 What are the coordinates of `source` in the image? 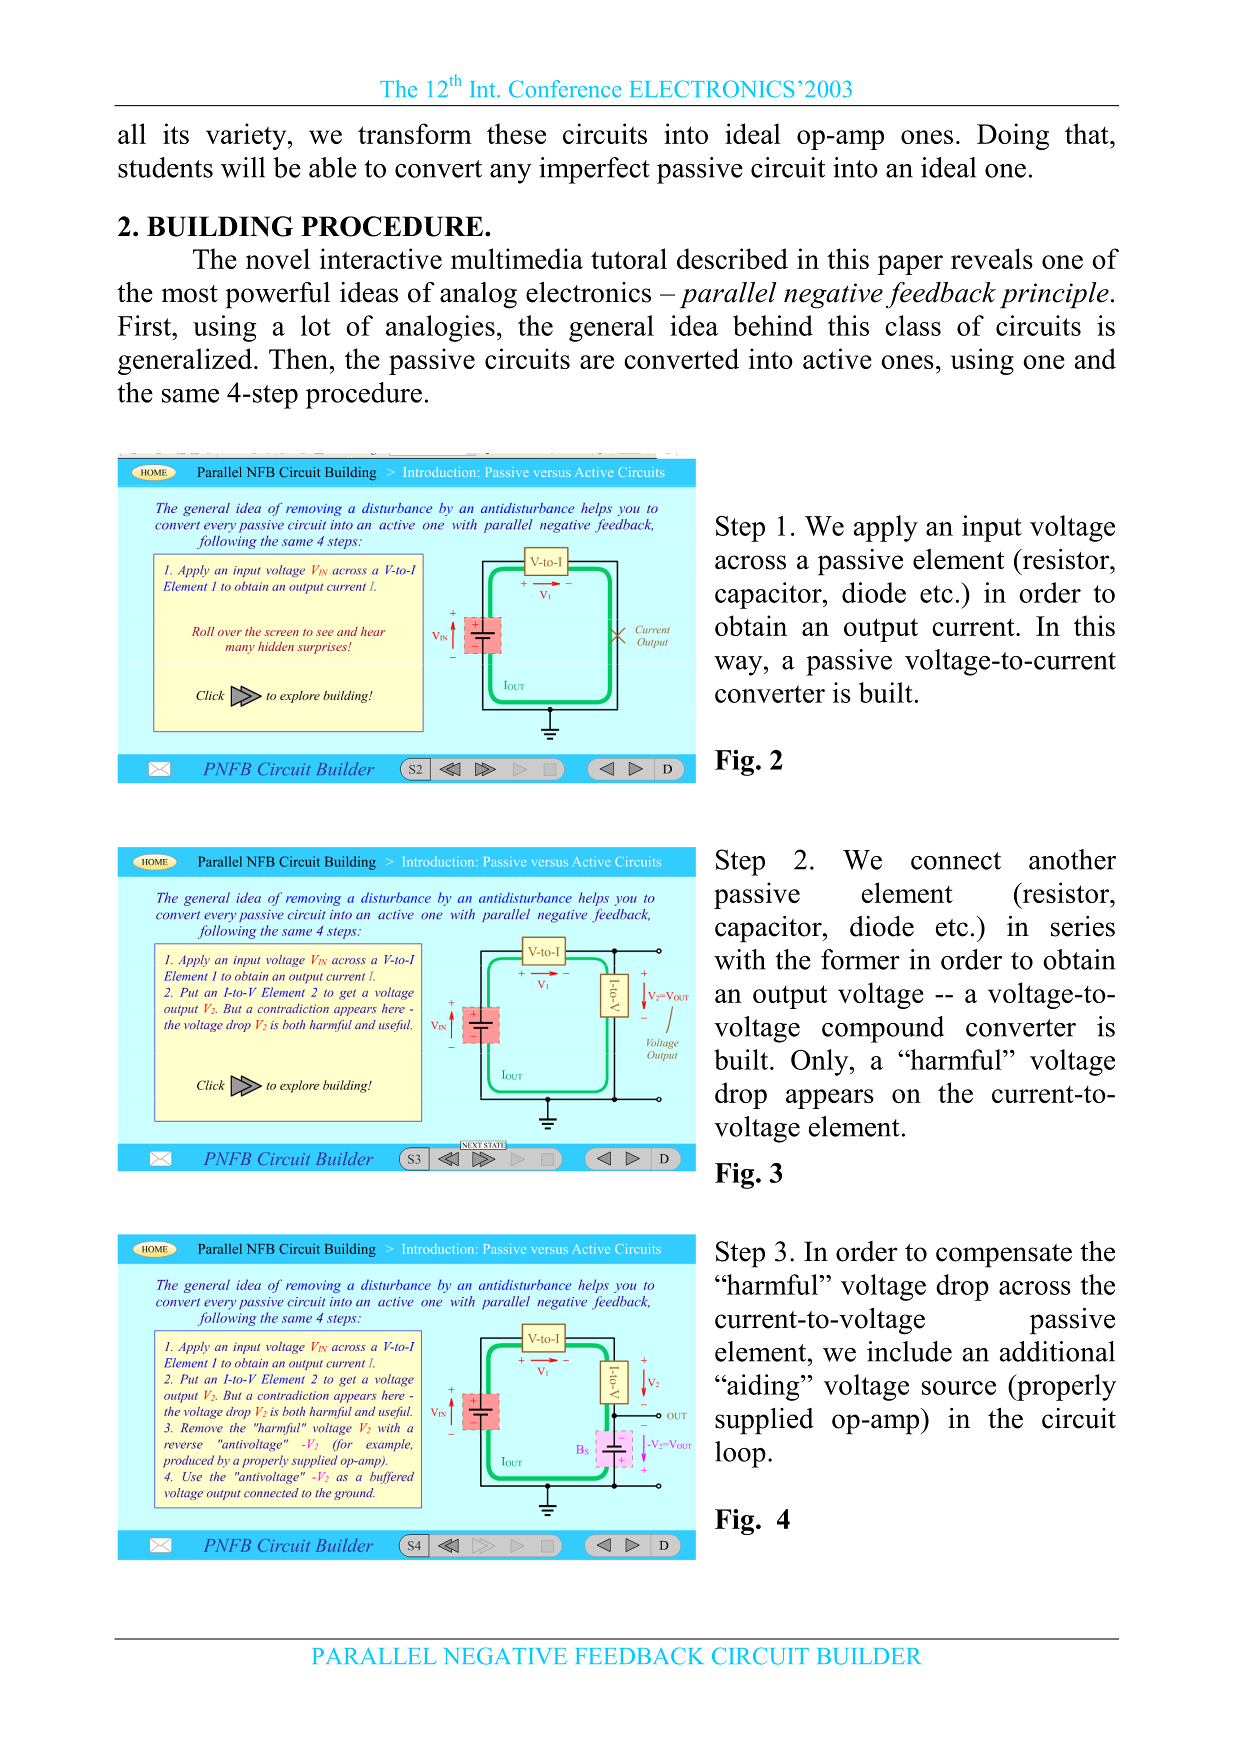 It's located at (959, 1388).
